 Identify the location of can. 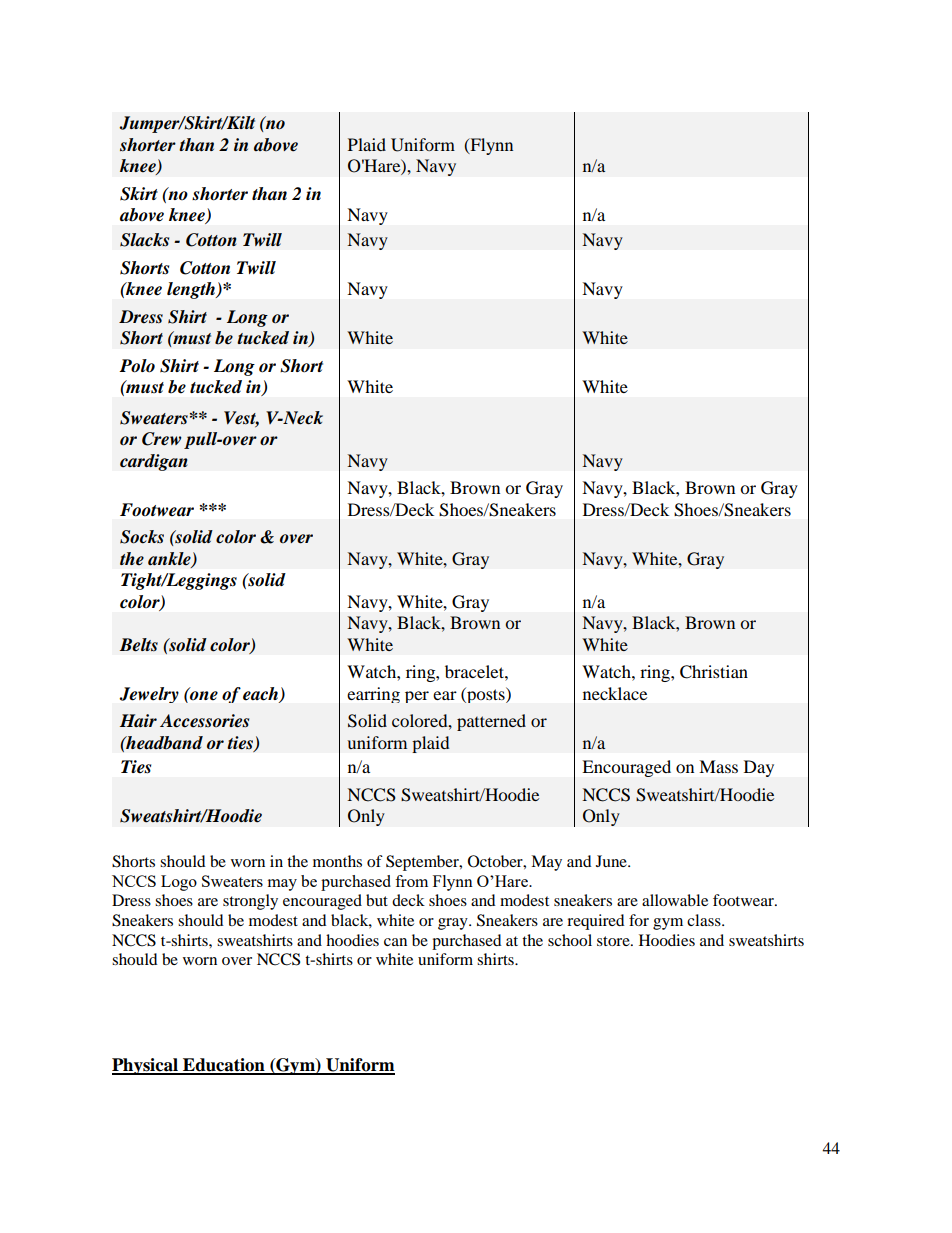
(395, 942).
